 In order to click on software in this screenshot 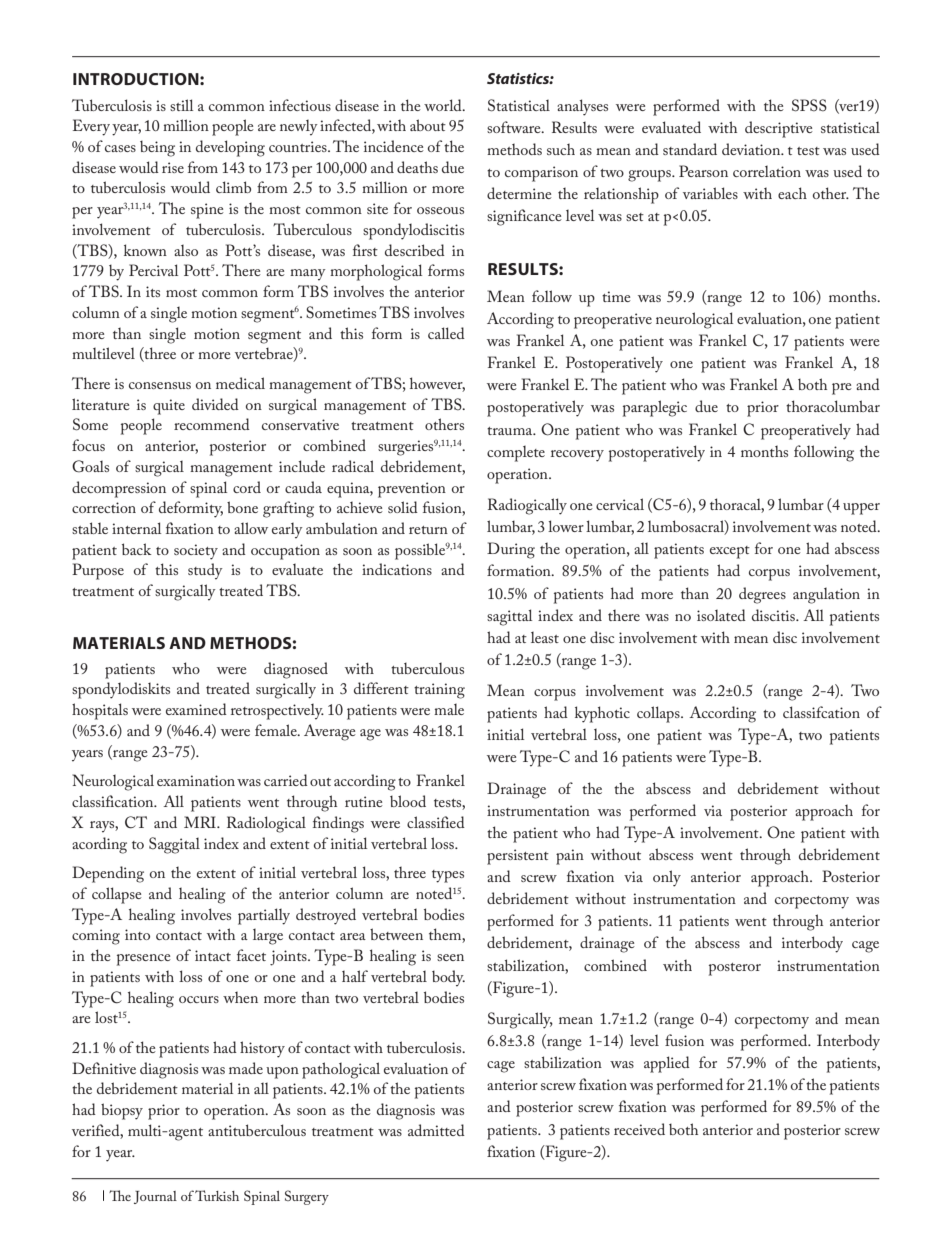, I will do `click(515, 127)`.
